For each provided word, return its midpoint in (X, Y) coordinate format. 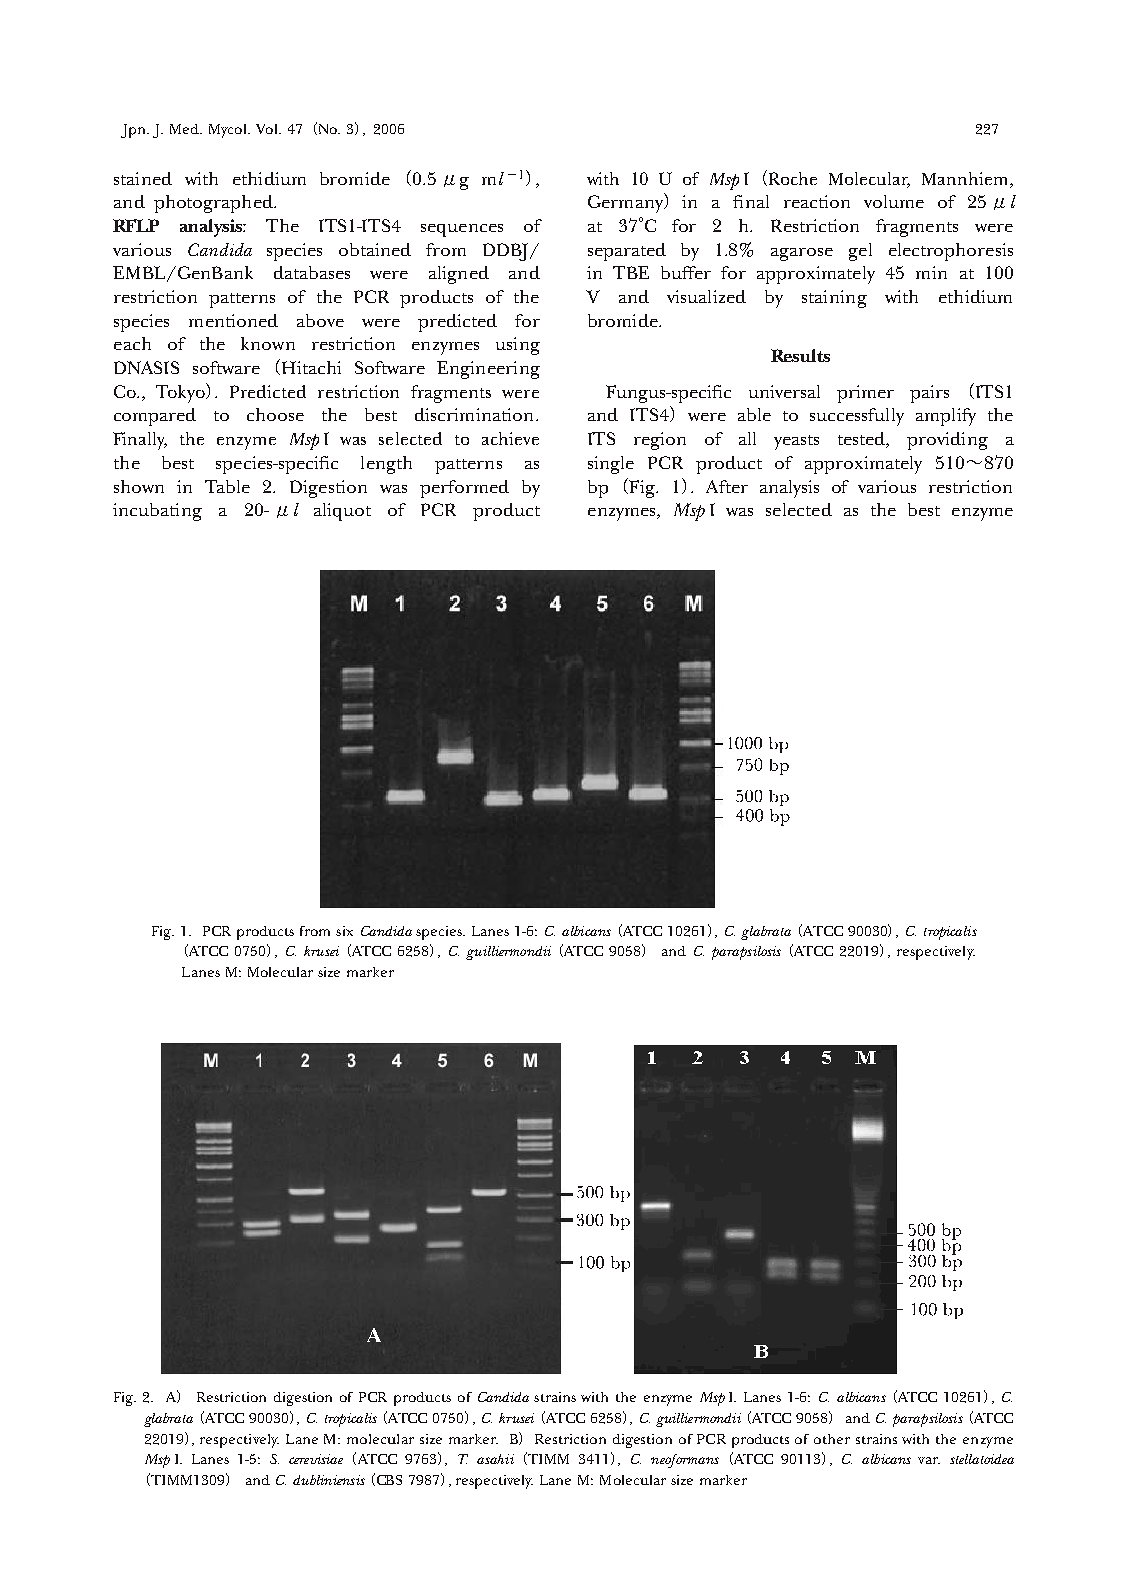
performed (464, 489)
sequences (462, 230)
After (727, 486)
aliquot (342, 512)
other (832, 1439)
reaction (817, 201)
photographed (214, 204)
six (344, 931)
